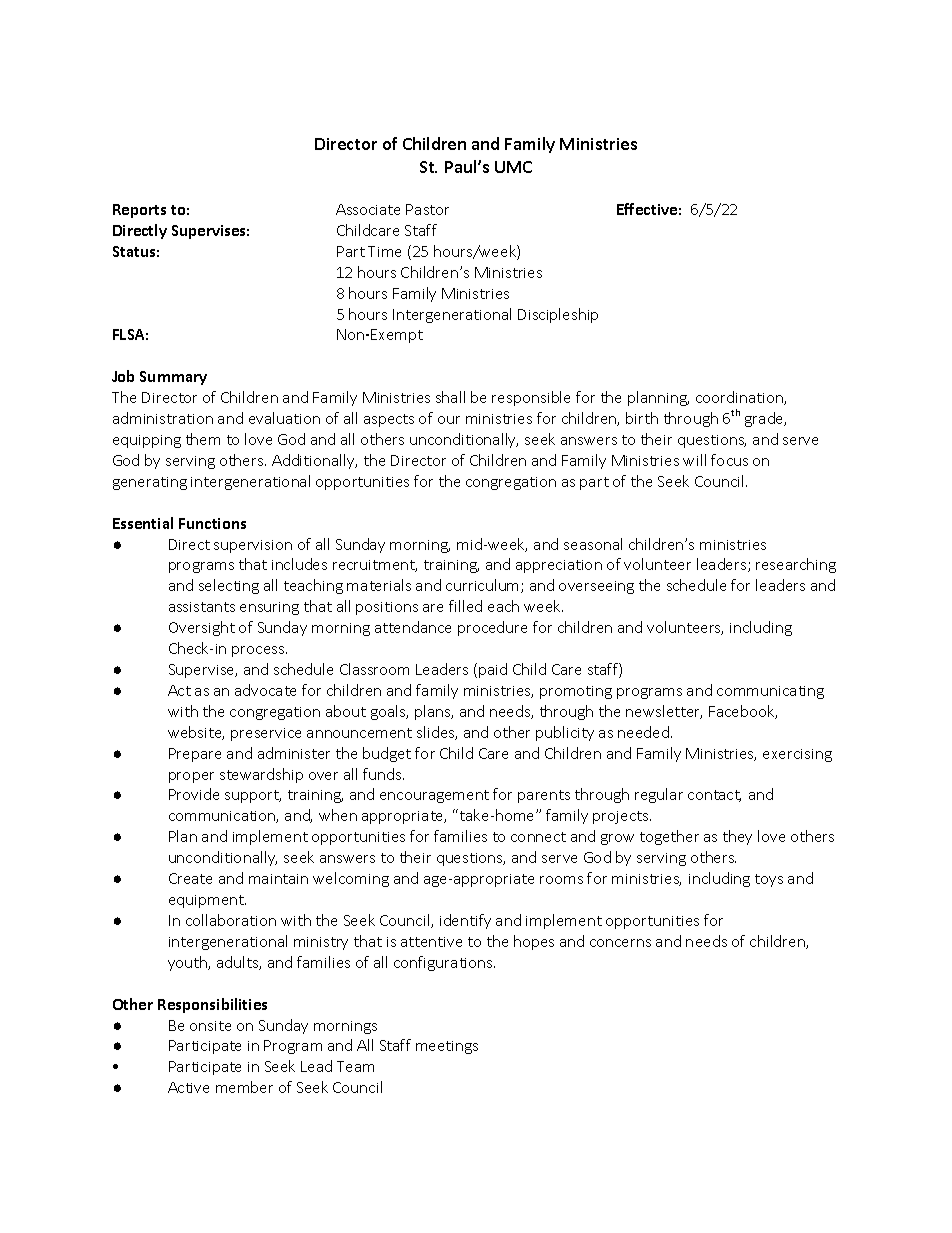  I want to click on Reports, so click(139, 211).
